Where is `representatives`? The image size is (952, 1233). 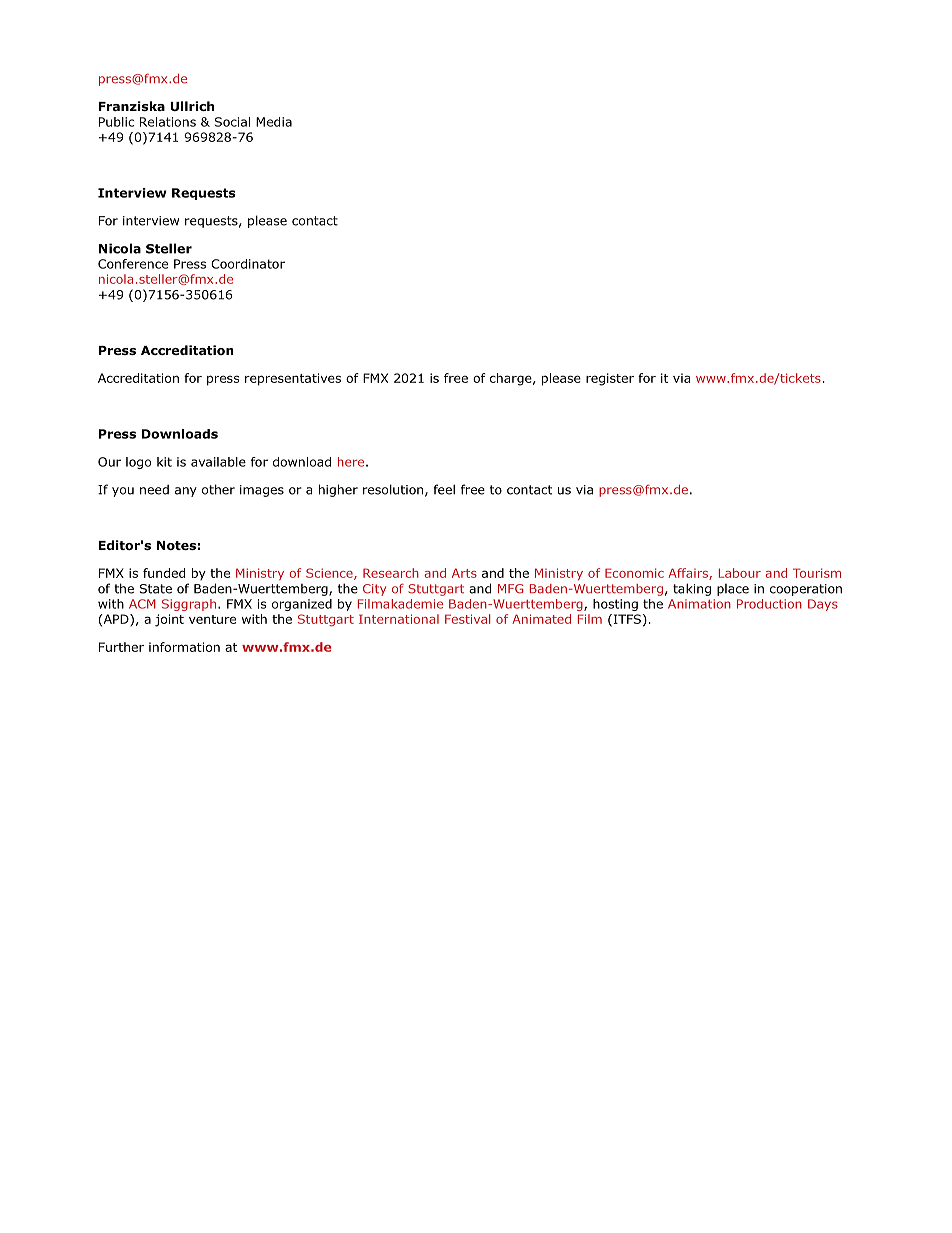
representatives is located at coordinates (293, 379).
